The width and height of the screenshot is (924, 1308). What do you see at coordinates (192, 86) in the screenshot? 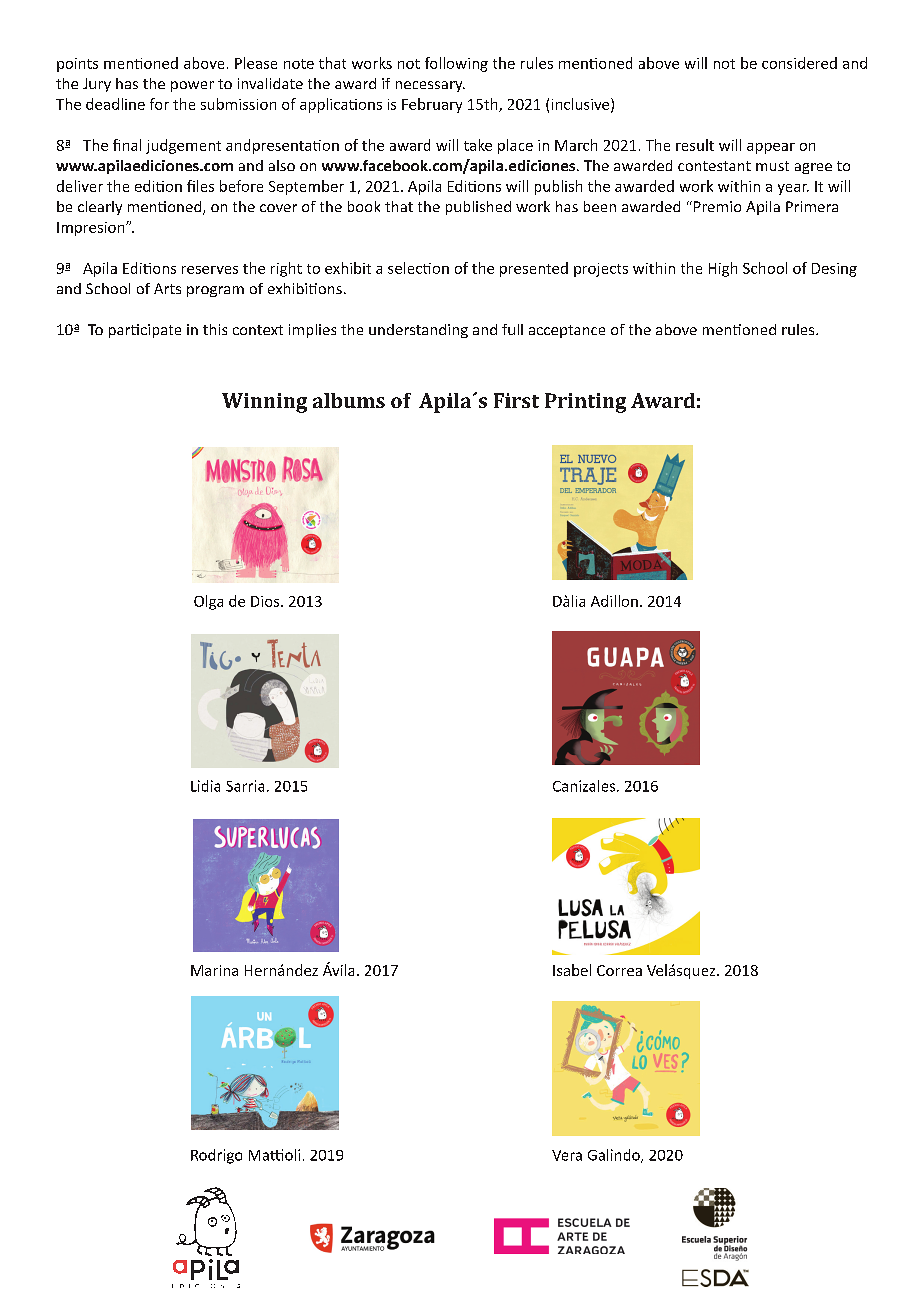
I see `power` at bounding box center [192, 86].
